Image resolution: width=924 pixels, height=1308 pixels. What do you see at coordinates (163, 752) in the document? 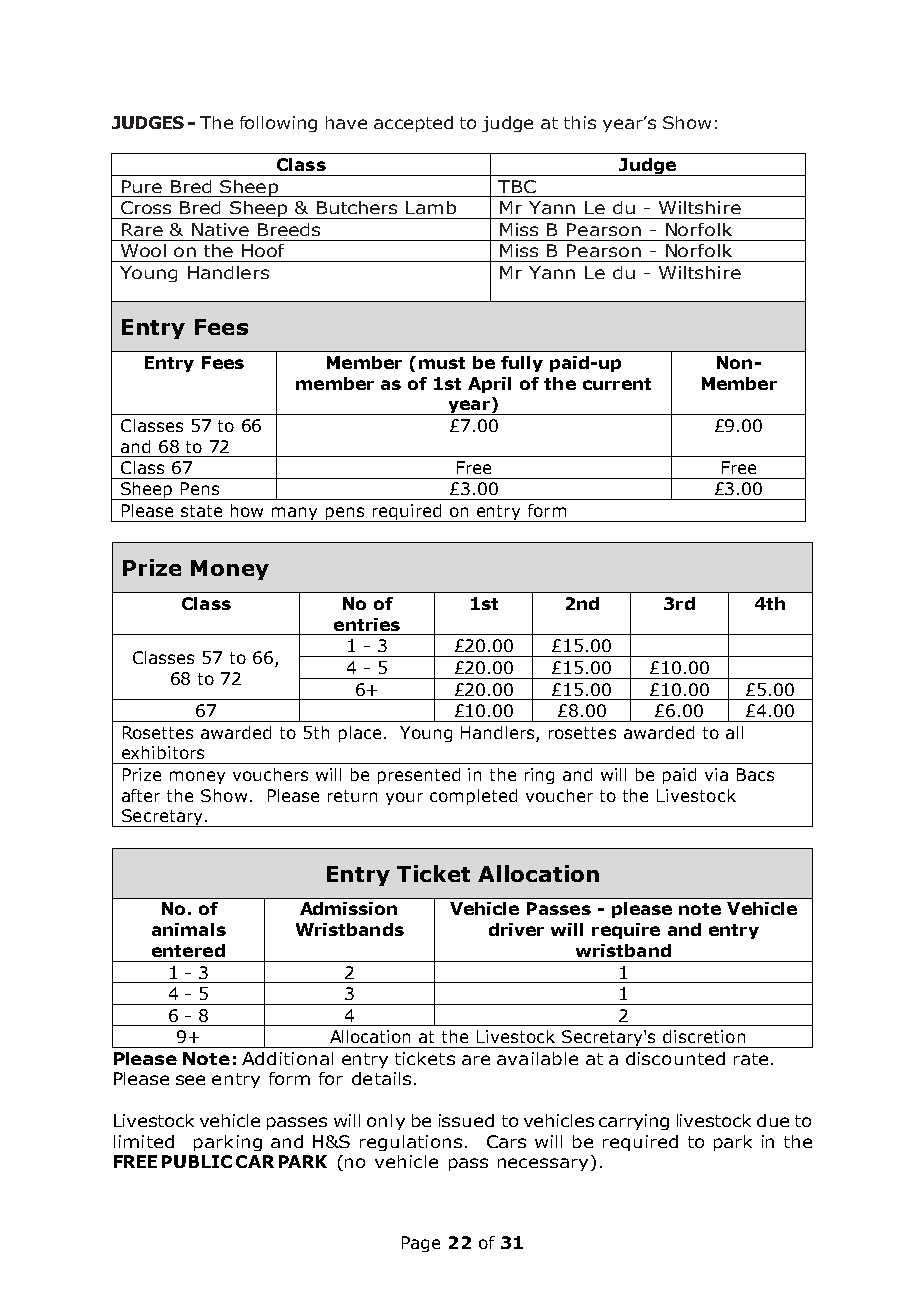
I see `exhibitors` at bounding box center [163, 752].
